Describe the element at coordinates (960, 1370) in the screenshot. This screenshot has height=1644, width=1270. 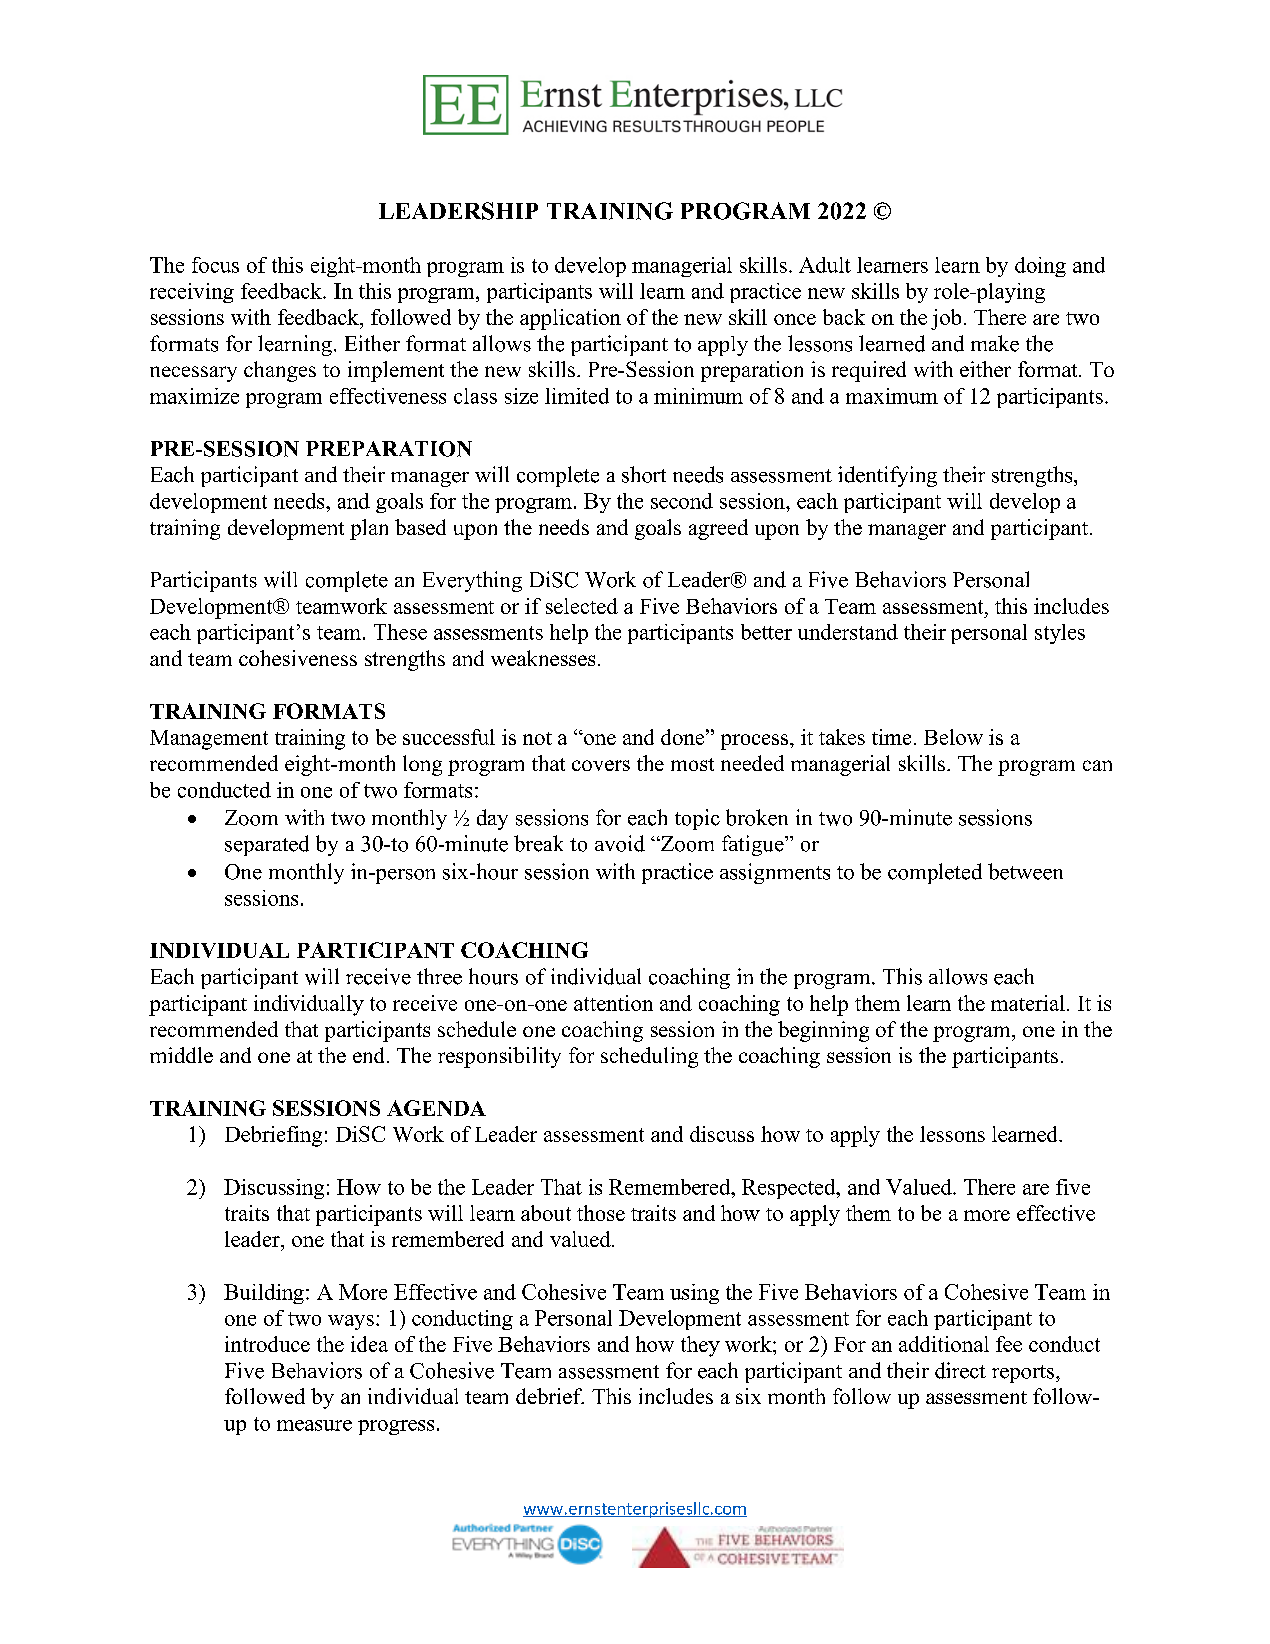
I see `direct` at that location.
